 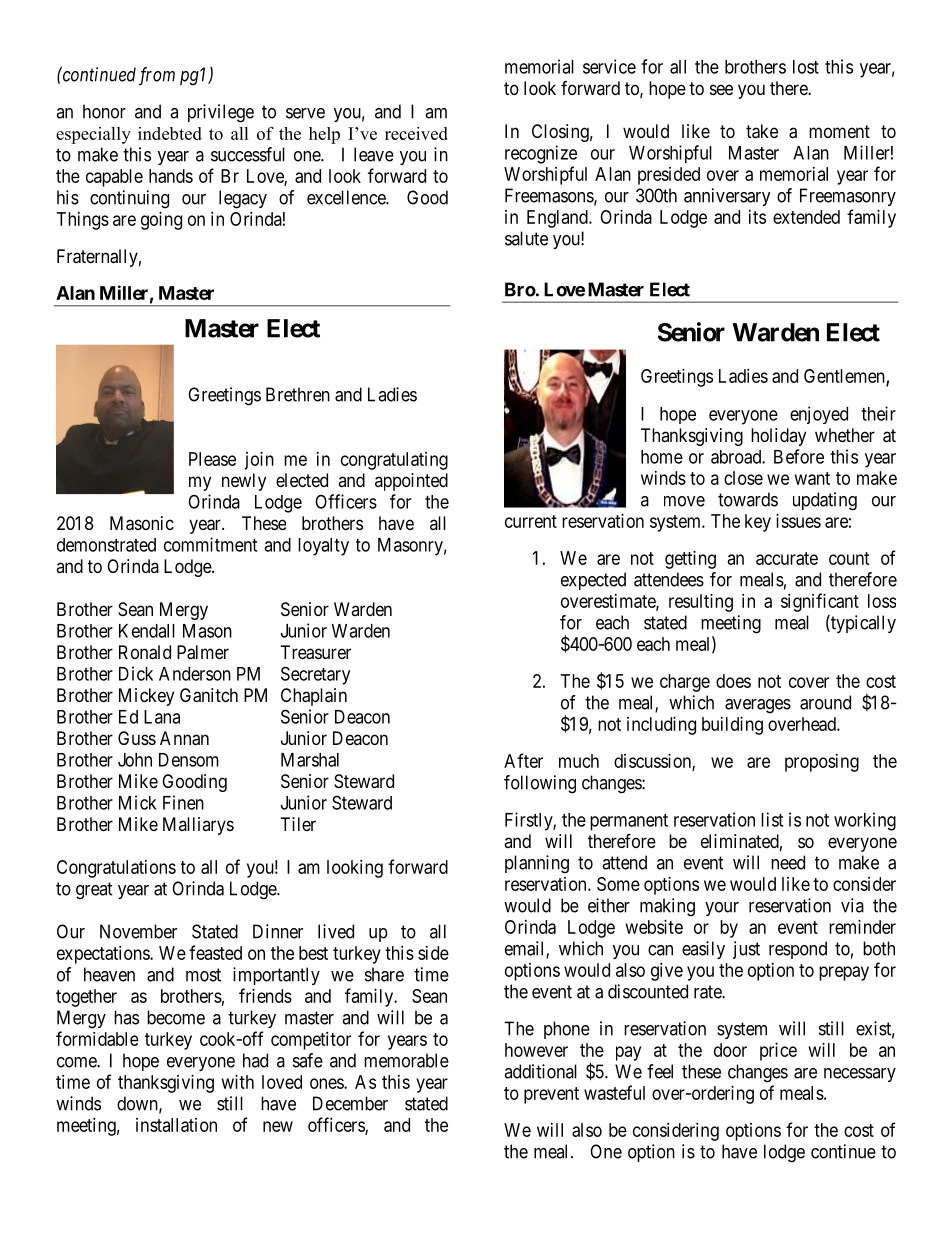 What do you see at coordinates (157, 76) in the screenshot?
I see `from` at bounding box center [157, 76].
